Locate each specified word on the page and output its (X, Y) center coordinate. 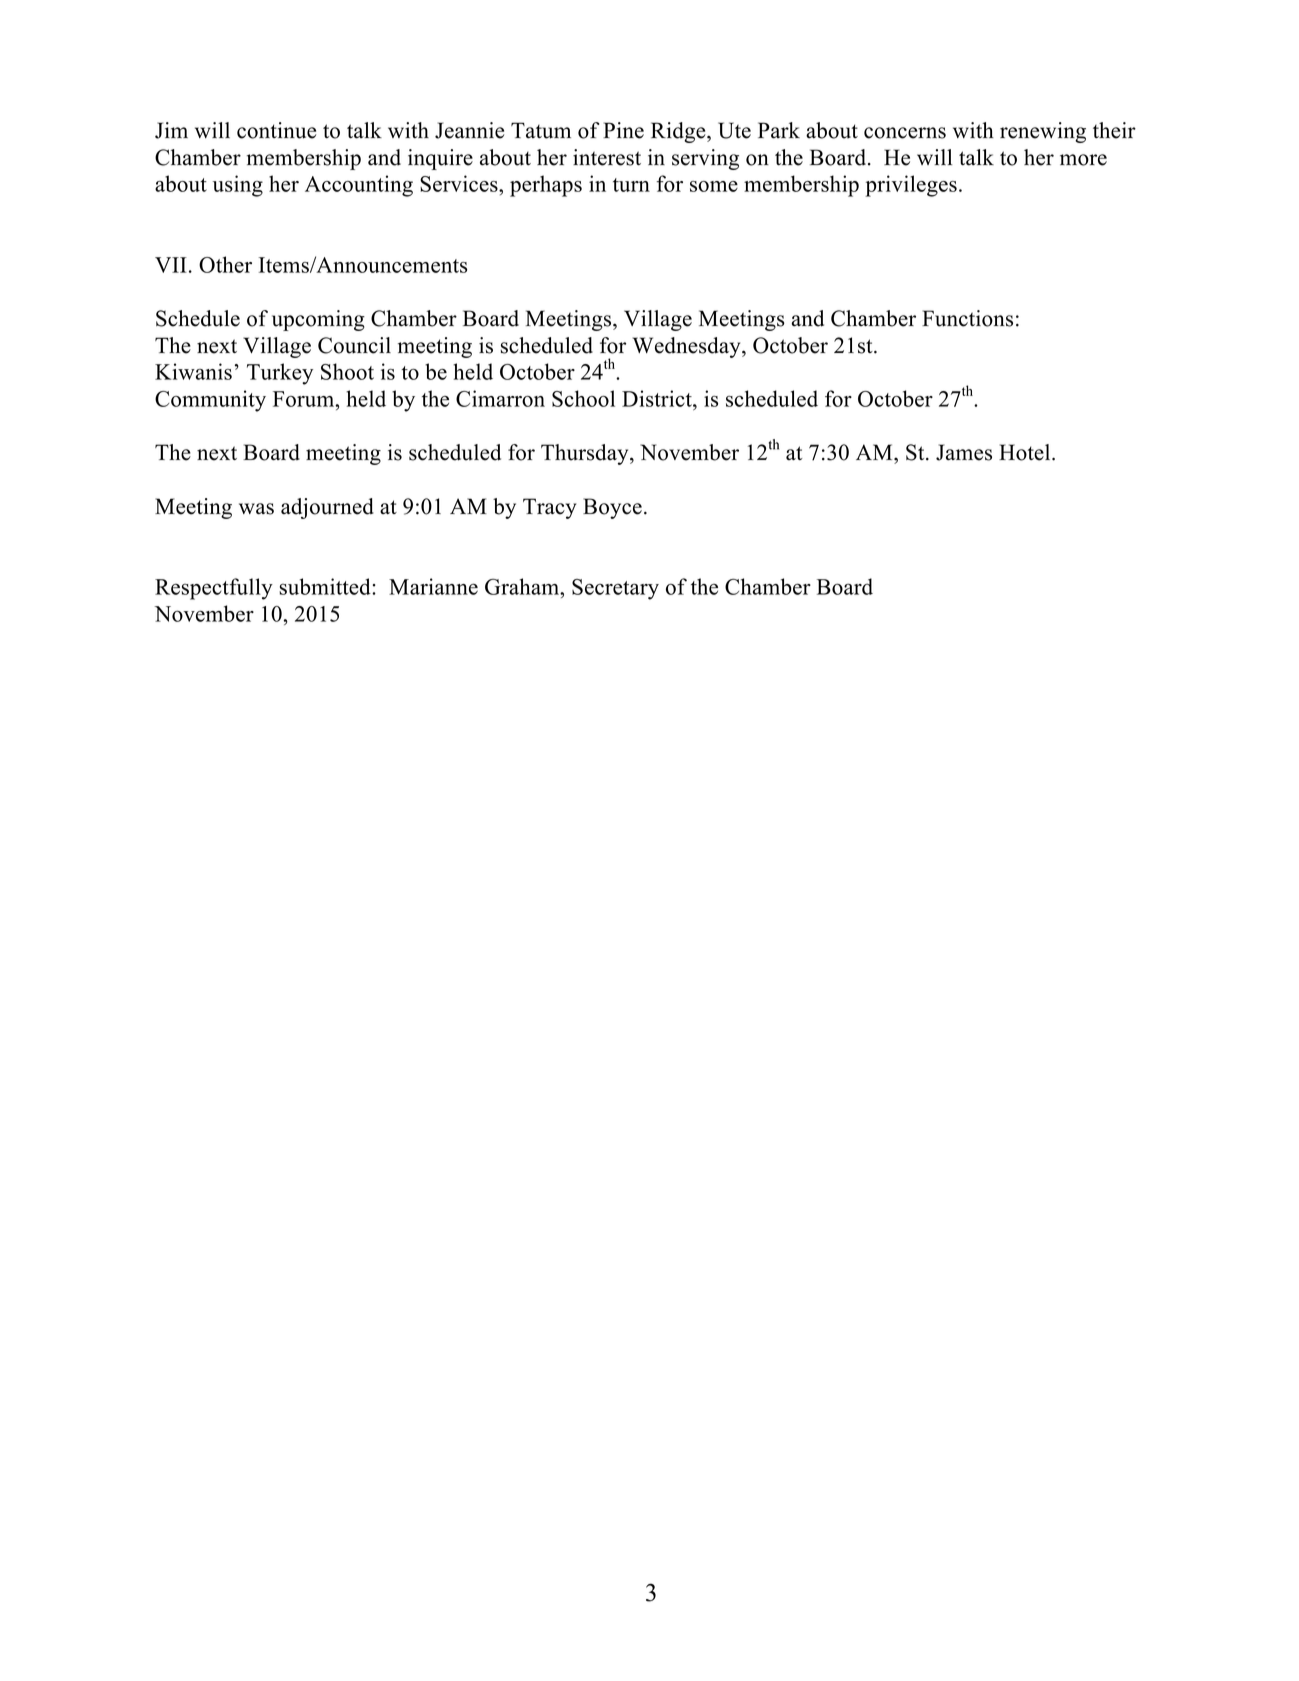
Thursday (586, 454)
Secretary (615, 589)
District (658, 398)
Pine (623, 130)
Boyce (612, 508)
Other (225, 264)
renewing (1043, 132)
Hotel (1026, 452)
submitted (326, 586)
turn (631, 185)
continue (276, 130)
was (256, 509)
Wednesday (688, 347)
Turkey (280, 374)
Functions (967, 318)
